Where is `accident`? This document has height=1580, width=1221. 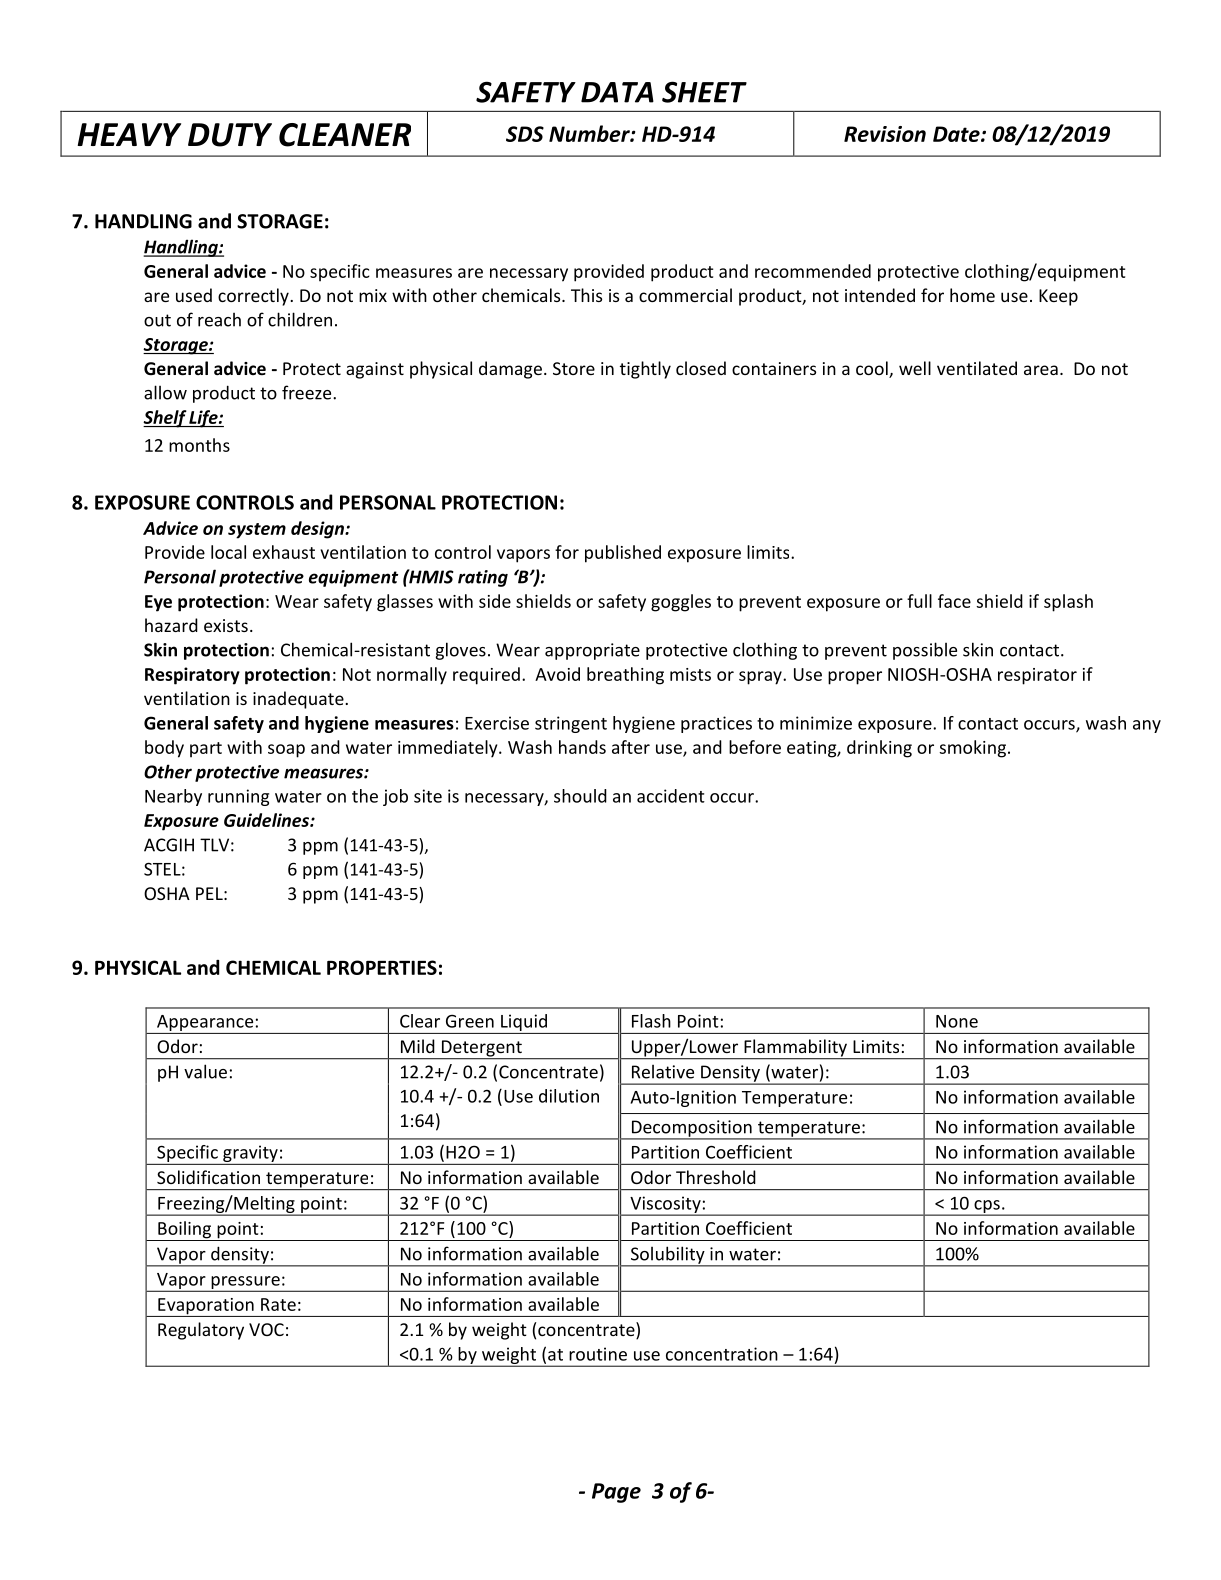 accident is located at coordinates (671, 796).
